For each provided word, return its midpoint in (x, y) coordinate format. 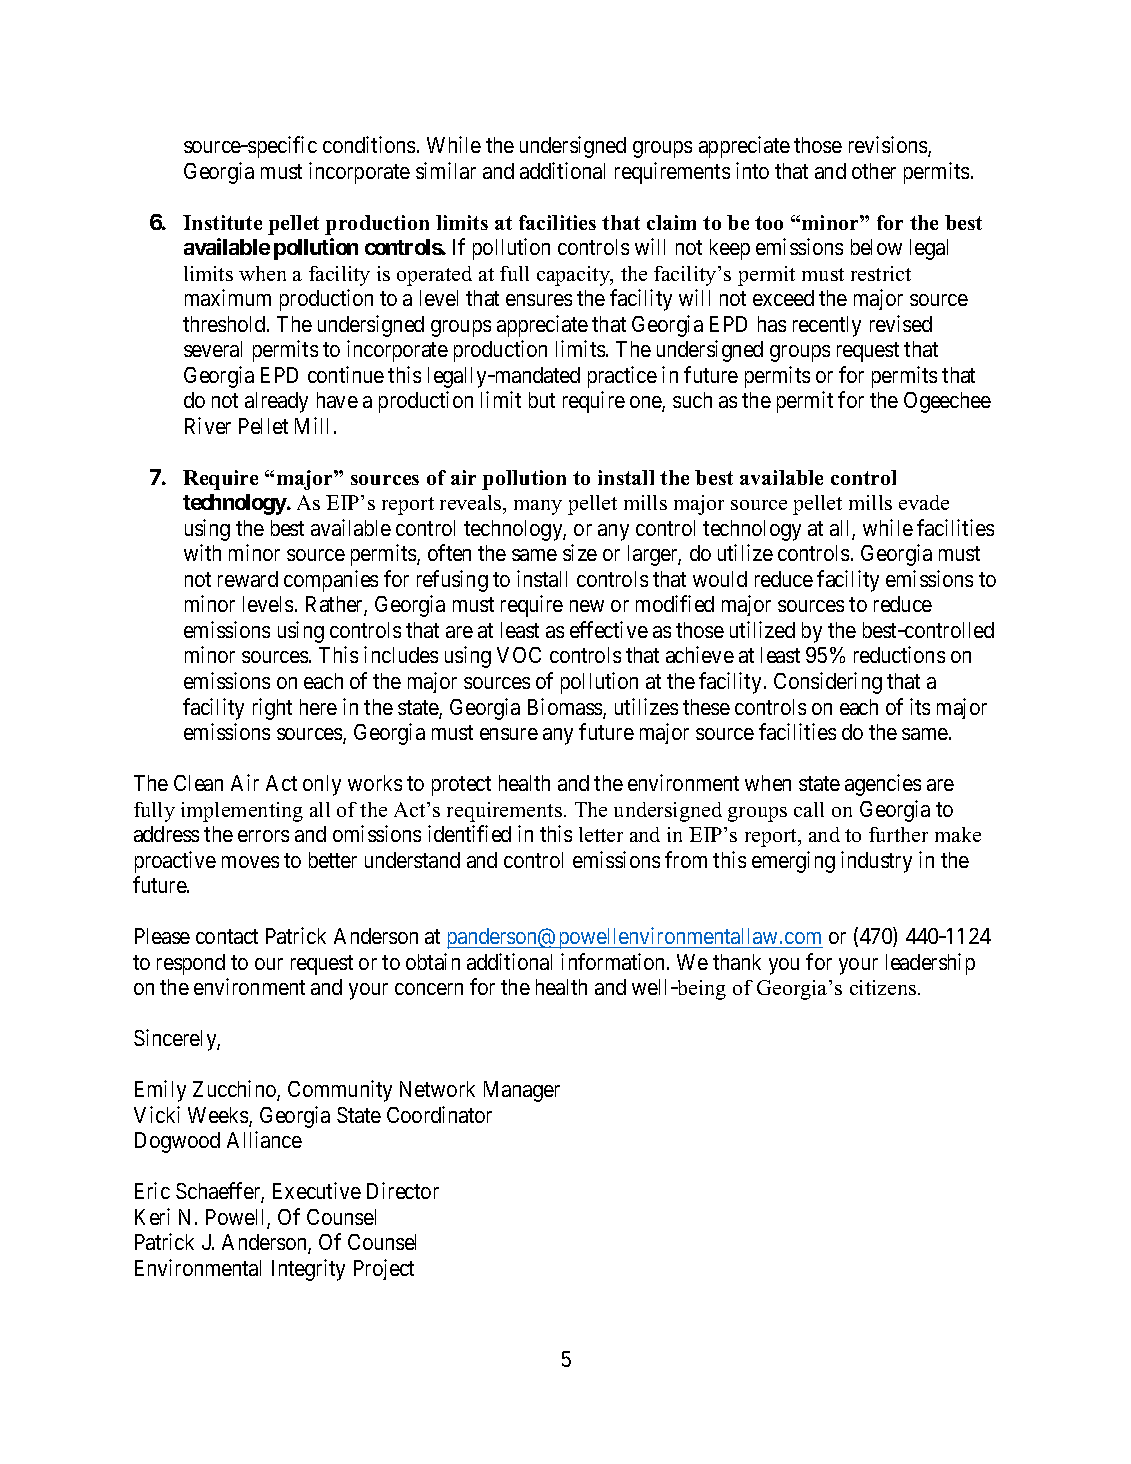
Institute (222, 222)
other (874, 171)
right (272, 709)
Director (403, 1190)
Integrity (308, 1270)
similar (446, 170)
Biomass (566, 708)
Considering (828, 683)
